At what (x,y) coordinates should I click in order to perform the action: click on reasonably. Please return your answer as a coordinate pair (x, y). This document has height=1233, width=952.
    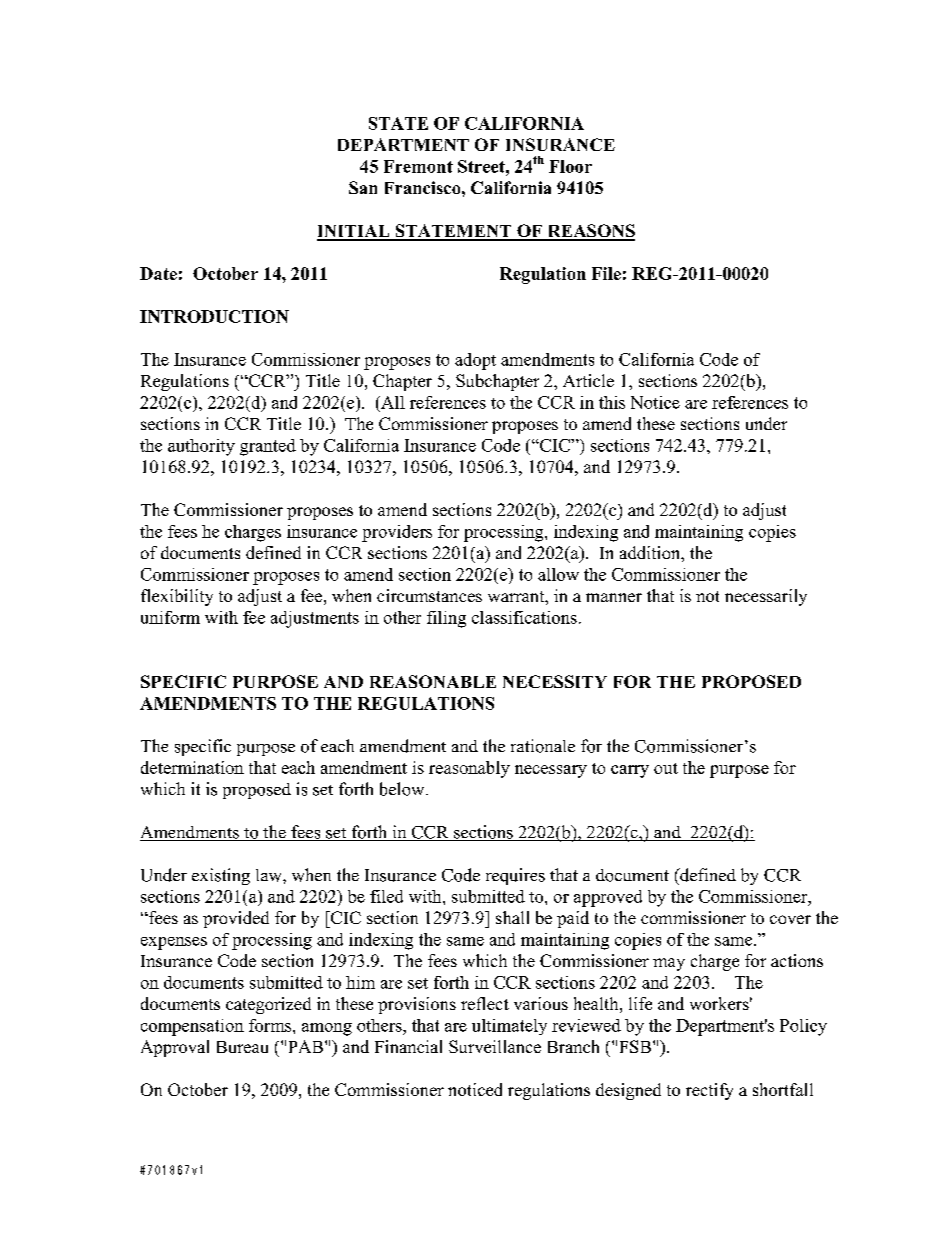
    Looking at the image, I should click on (469, 769).
